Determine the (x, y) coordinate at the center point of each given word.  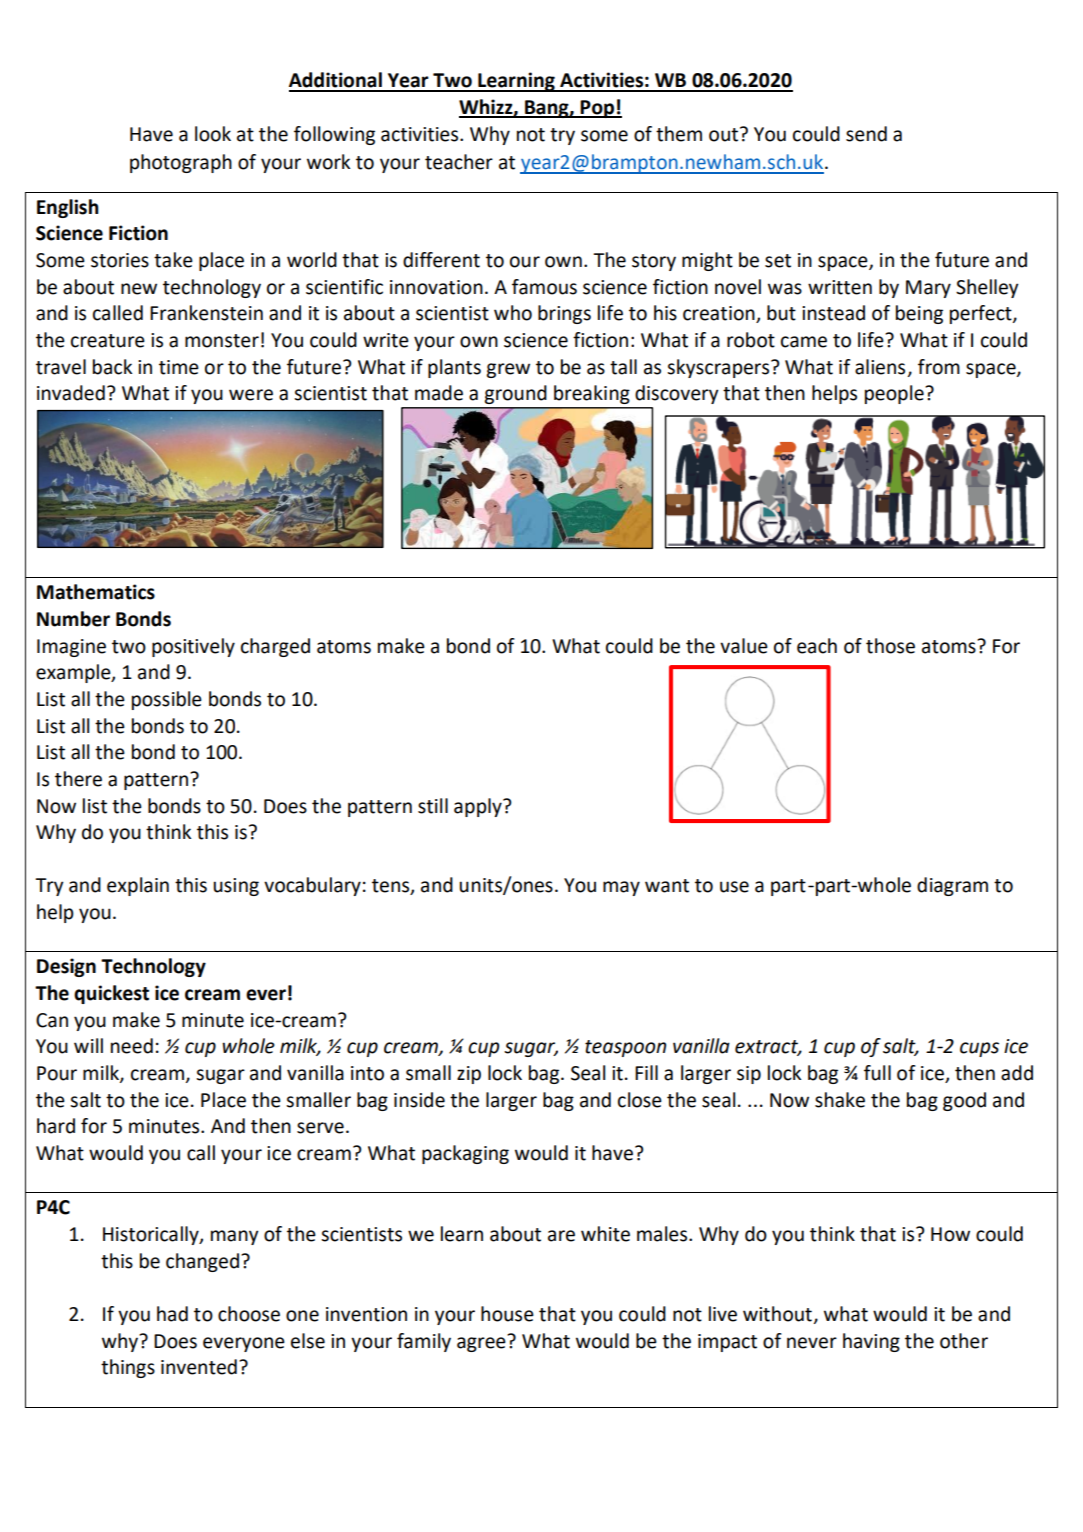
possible (167, 700)
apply (479, 807)
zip (469, 1075)
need (132, 1046)
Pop (597, 109)
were (251, 395)
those (890, 646)
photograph (181, 163)
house (507, 1314)
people (895, 394)
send (866, 134)
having (871, 1342)
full (877, 1073)
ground (515, 394)
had (172, 1314)
